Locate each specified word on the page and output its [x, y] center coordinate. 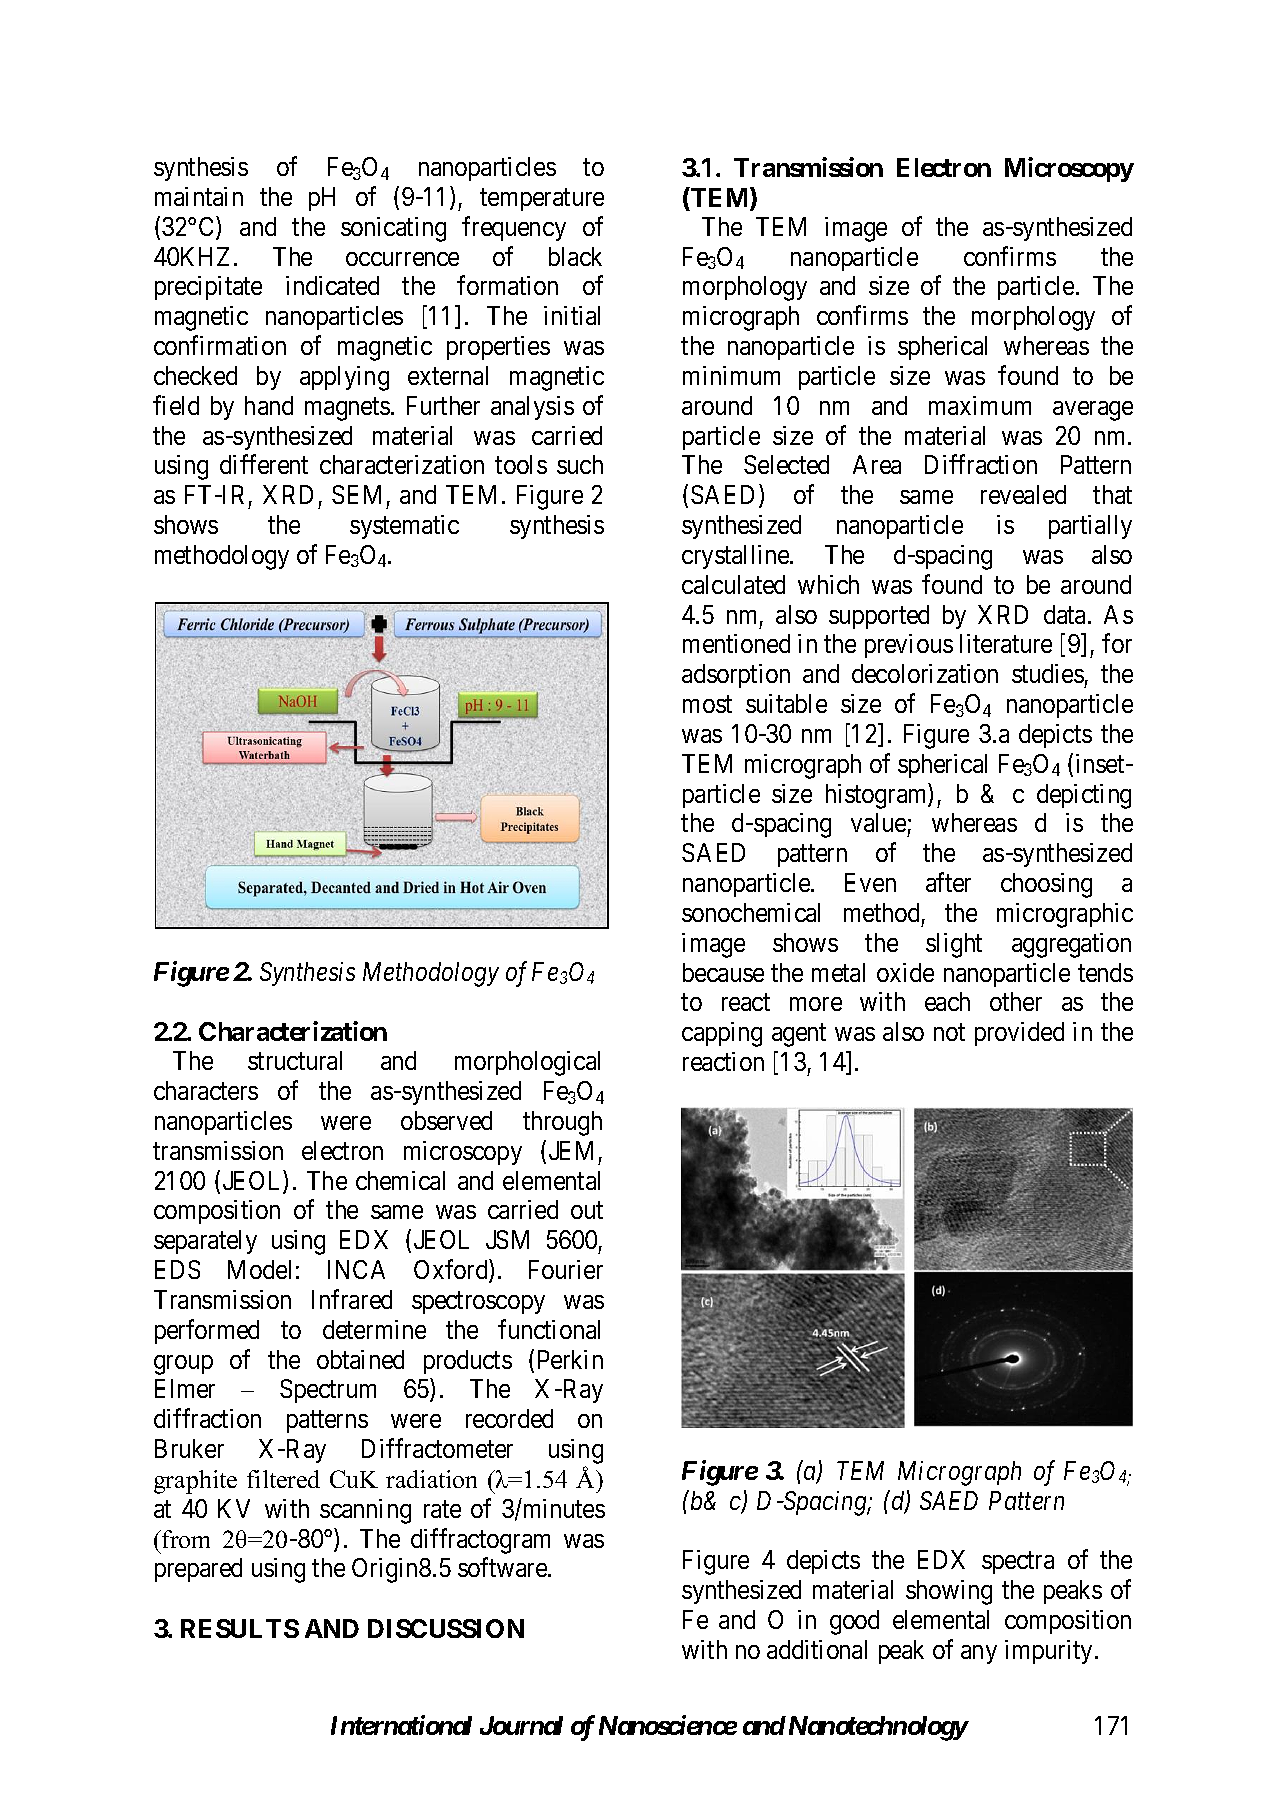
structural [295, 1060]
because [723, 972]
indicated [332, 285]
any [979, 1654]
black [575, 256]
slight [954, 945]
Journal [521, 1725]
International [401, 1725]
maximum [980, 405]
